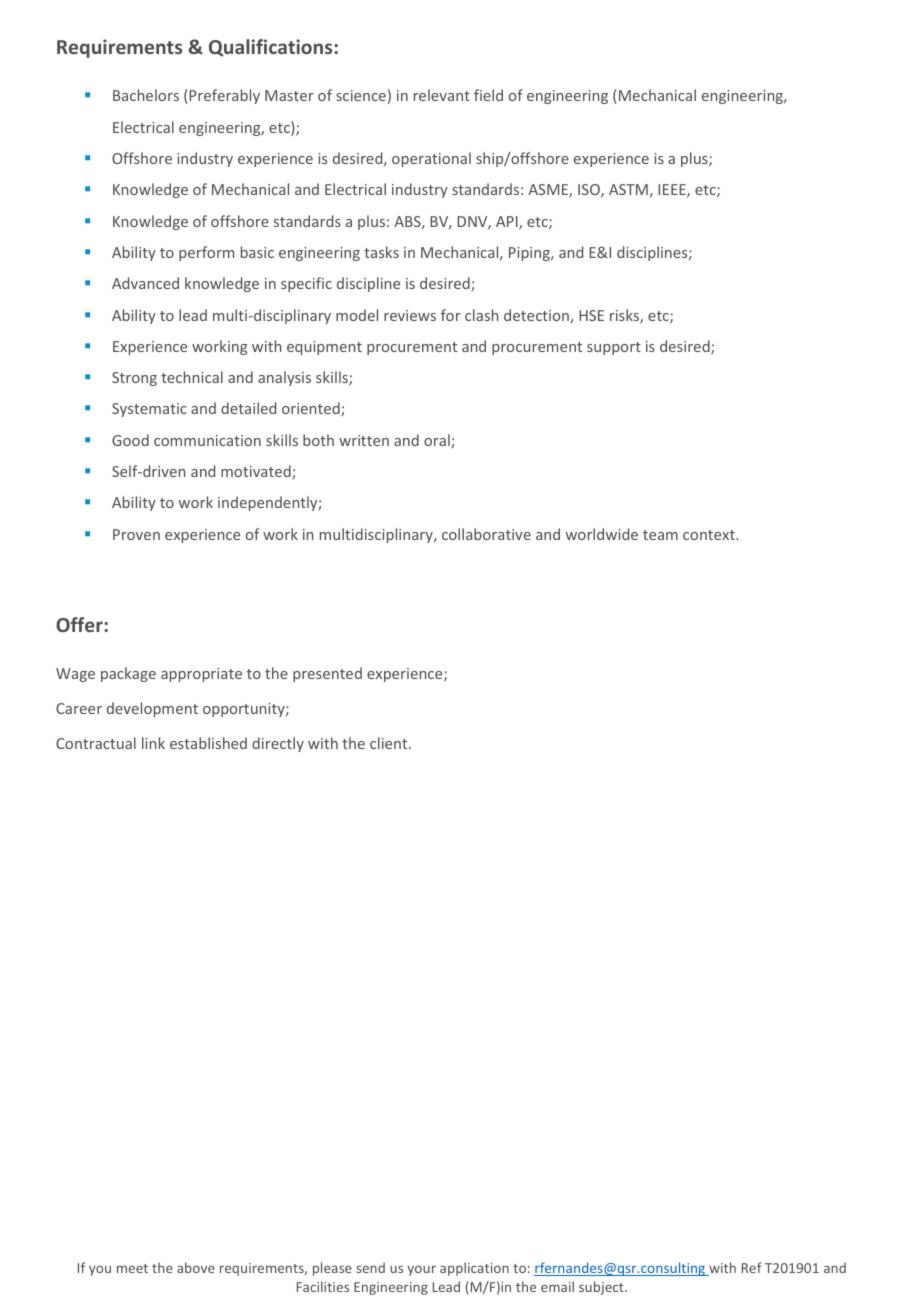 The width and height of the screenshot is (924, 1308). I want to click on Strong, so click(134, 379).
